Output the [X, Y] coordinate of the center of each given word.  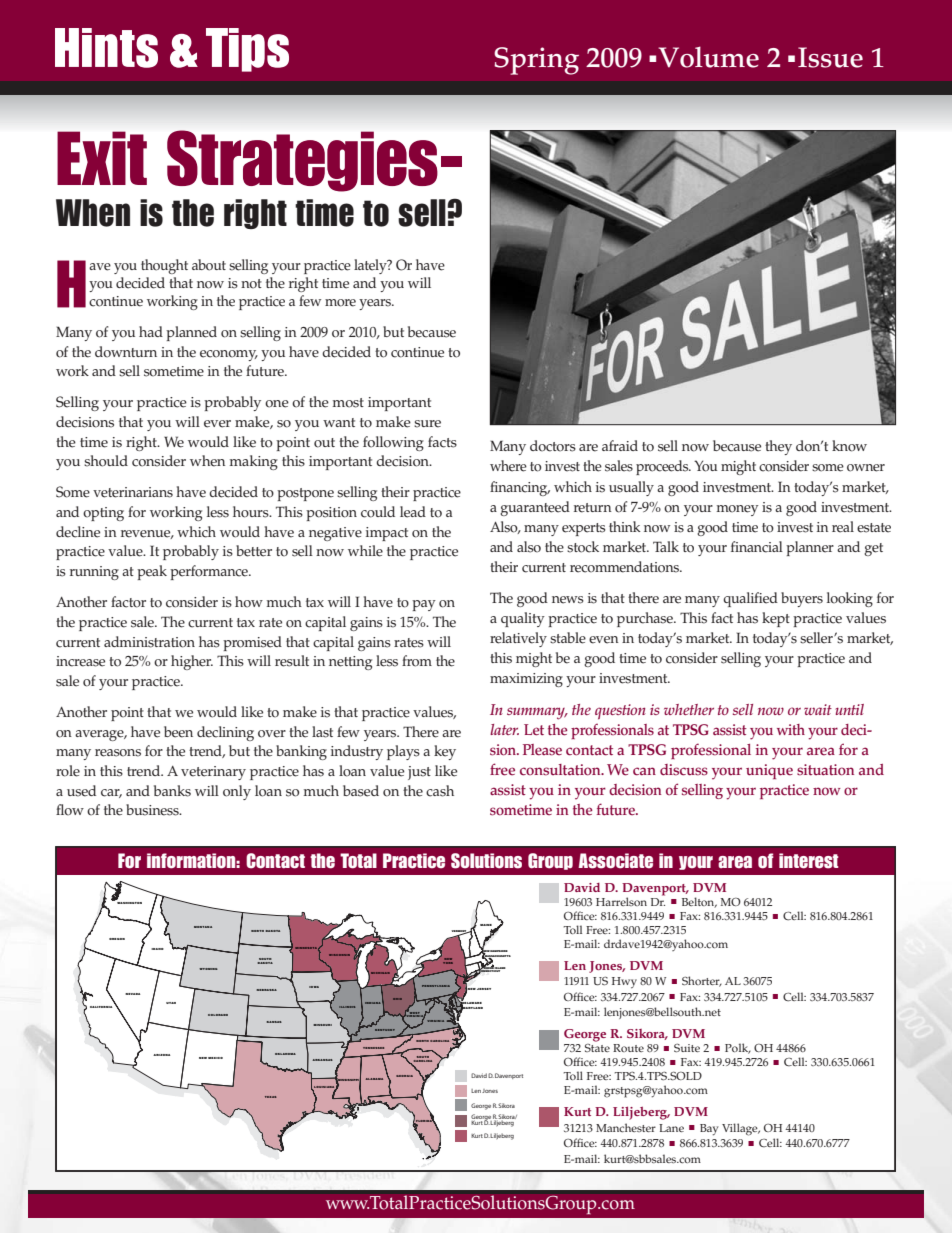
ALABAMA [374, 1079]
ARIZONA [161, 1055]
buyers [802, 599]
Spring [536, 61]
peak [152, 572]
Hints [106, 48]
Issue [830, 57]
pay [424, 605]
